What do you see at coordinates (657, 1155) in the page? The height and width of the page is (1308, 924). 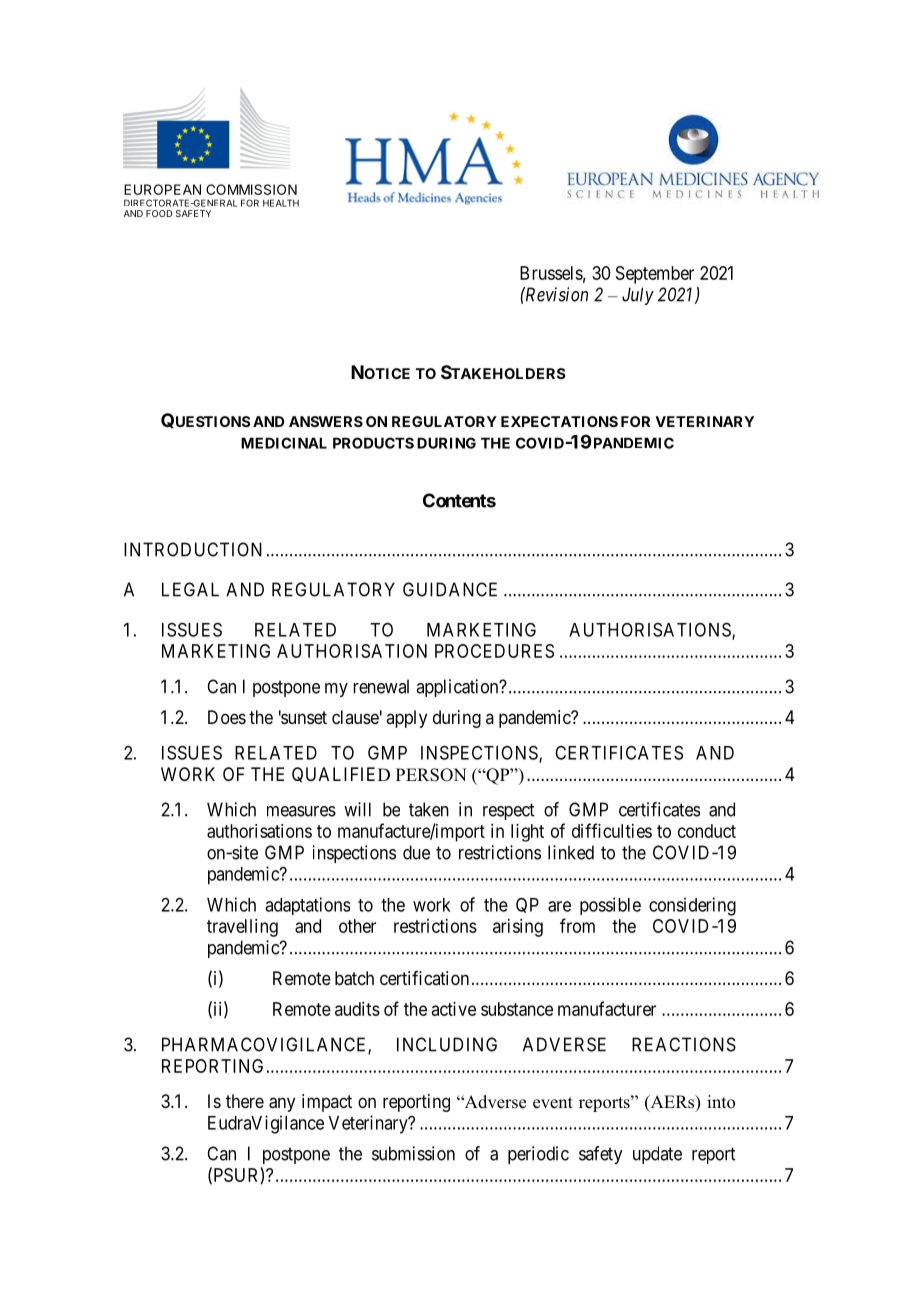 I see `update` at bounding box center [657, 1155].
